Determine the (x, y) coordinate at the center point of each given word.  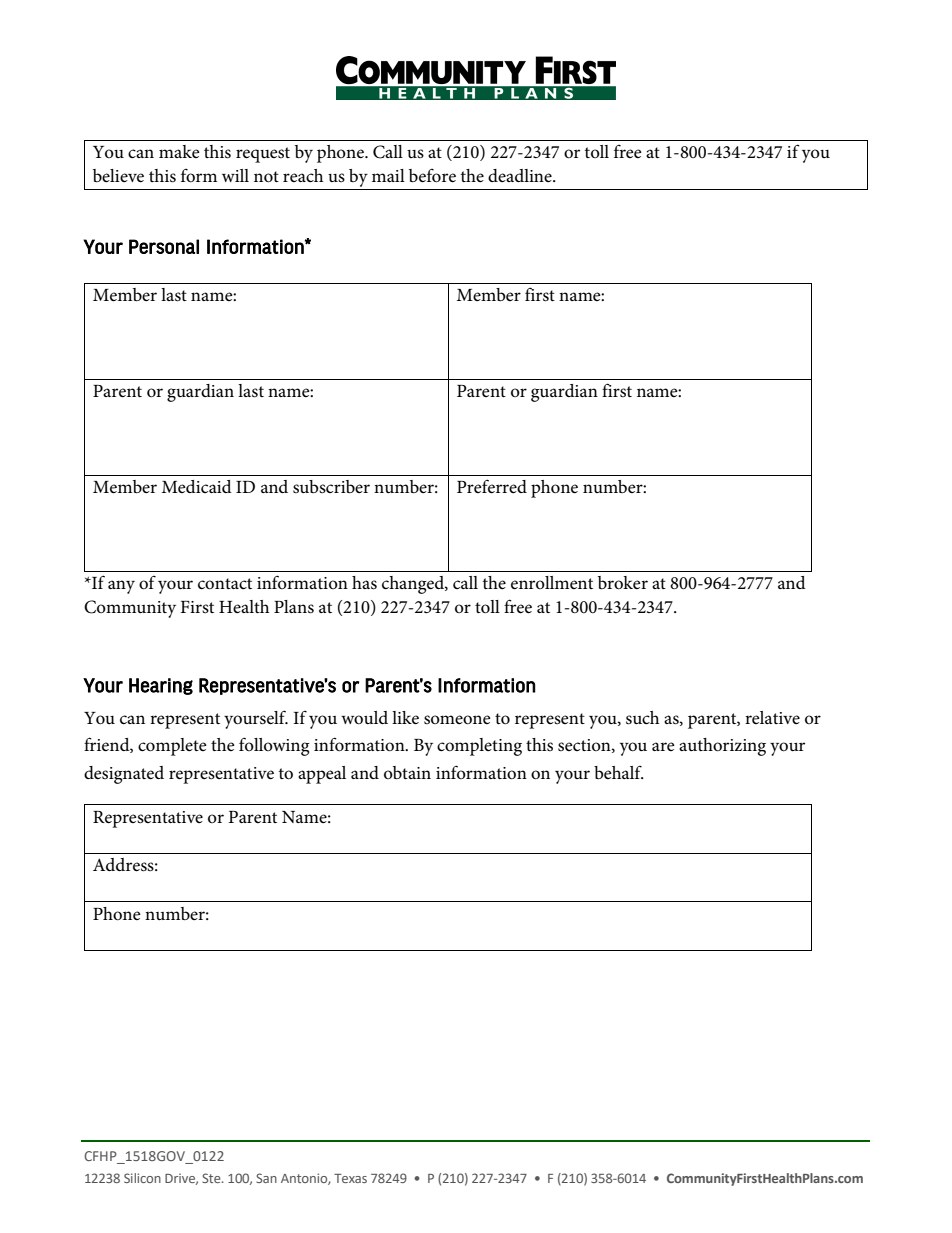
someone (457, 720)
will (235, 175)
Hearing (161, 686)
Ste (212, 1178)
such (642, 718)
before (432, 176)
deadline (521, 175)
